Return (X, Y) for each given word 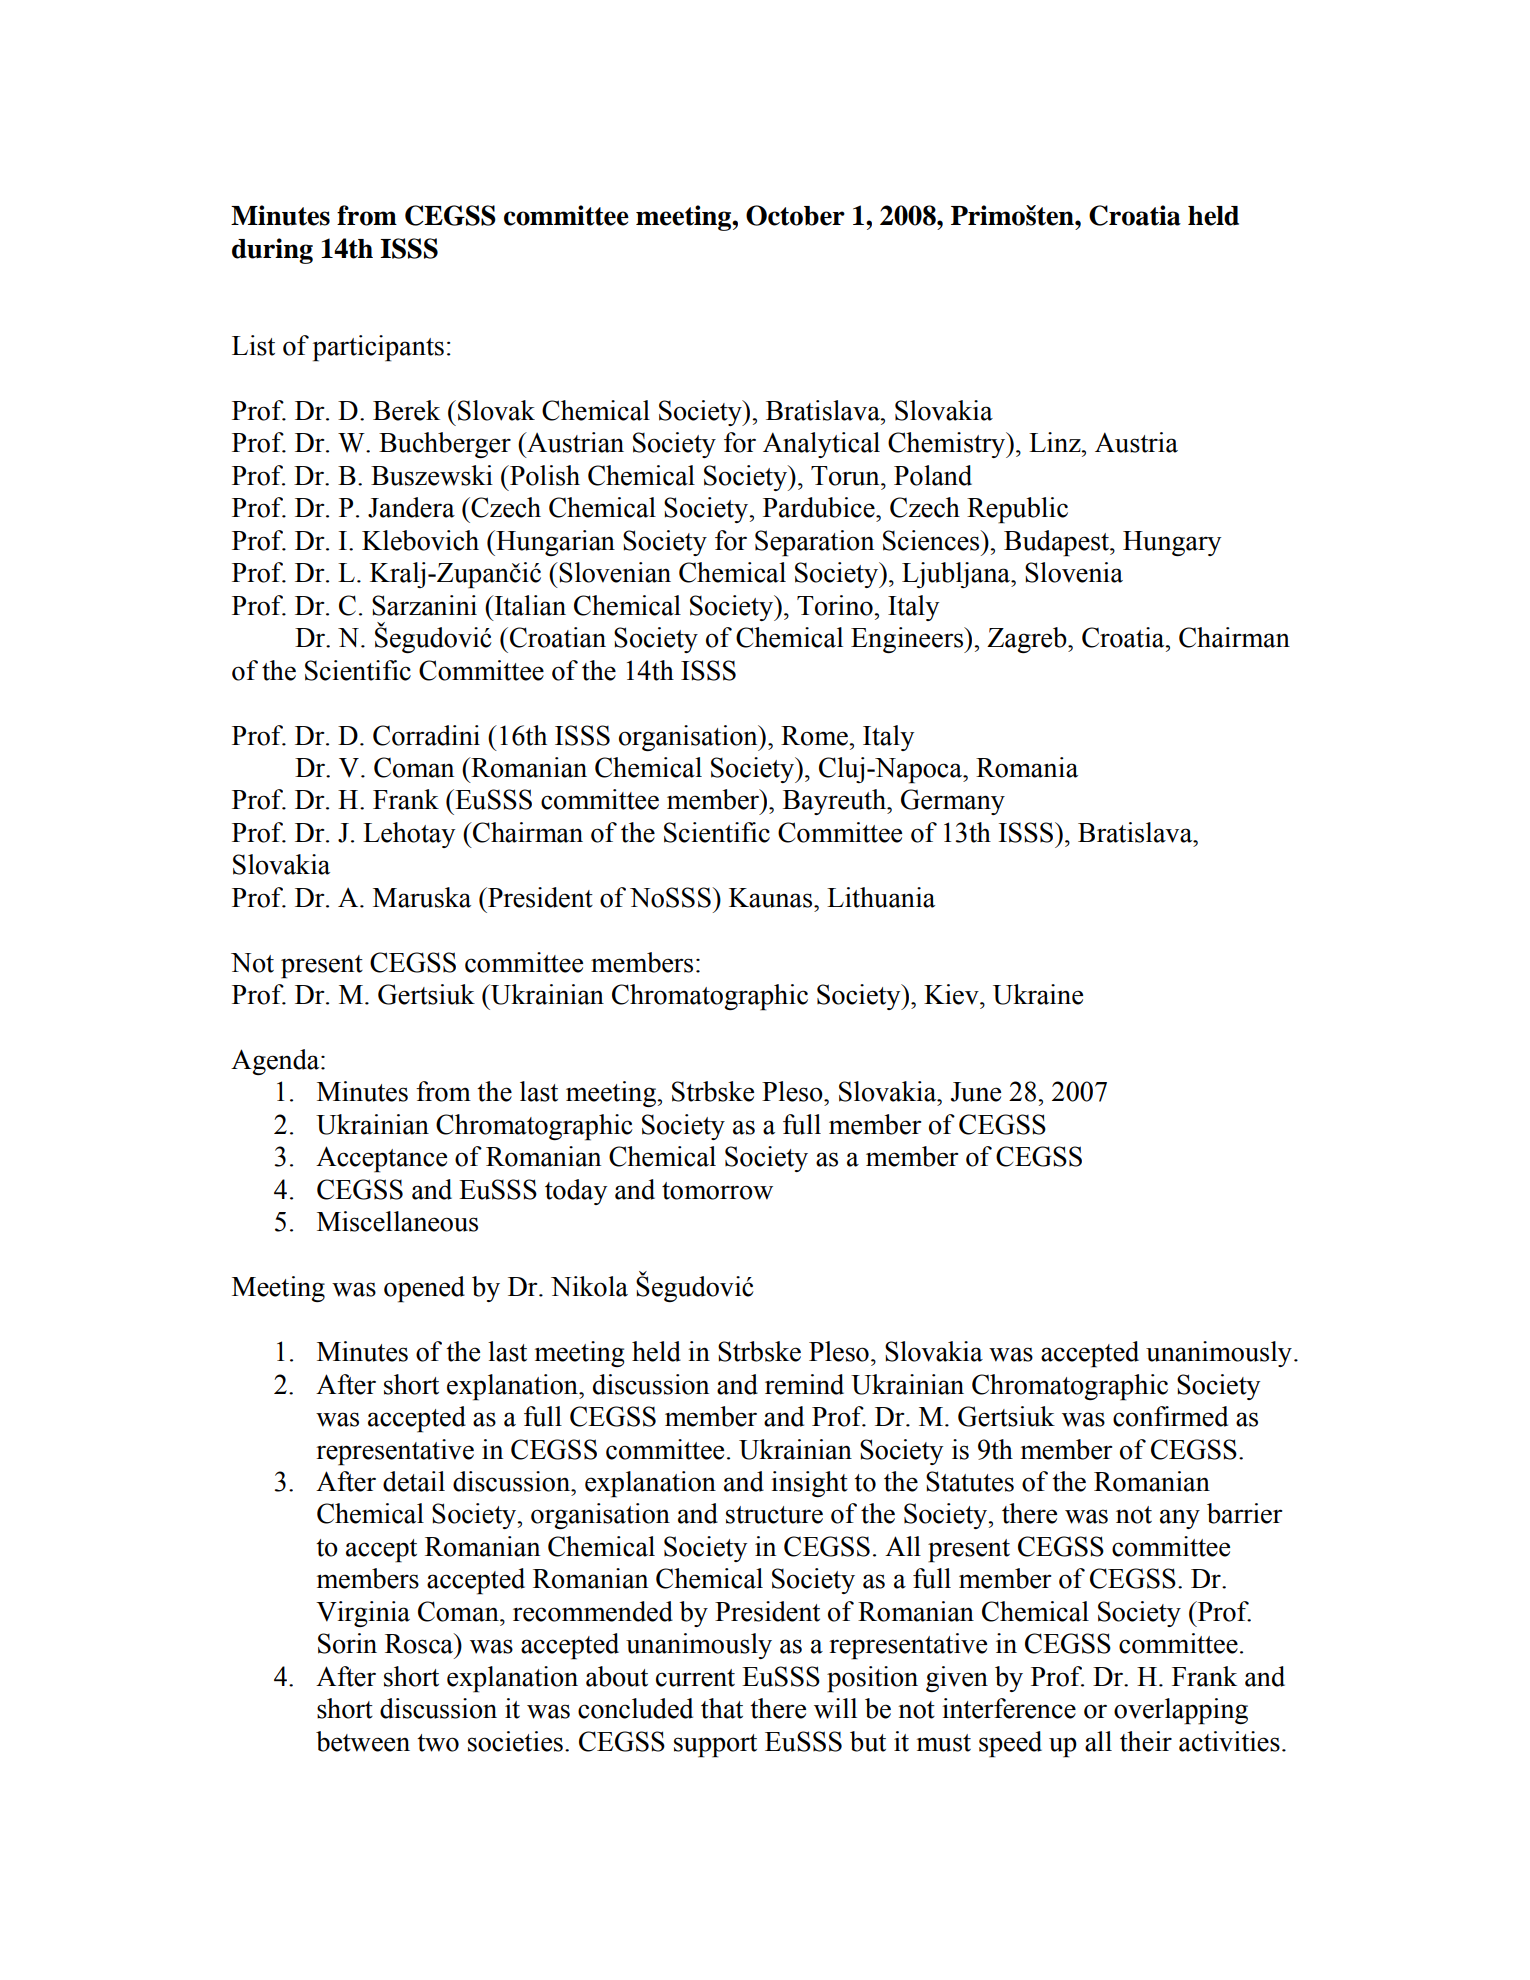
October (795, 215)
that (722, 1708)
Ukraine (1038, 994)
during (272, 251)
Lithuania (881, 897)
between (363, 1741)
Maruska (422, 897)
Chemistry (948, 445)
